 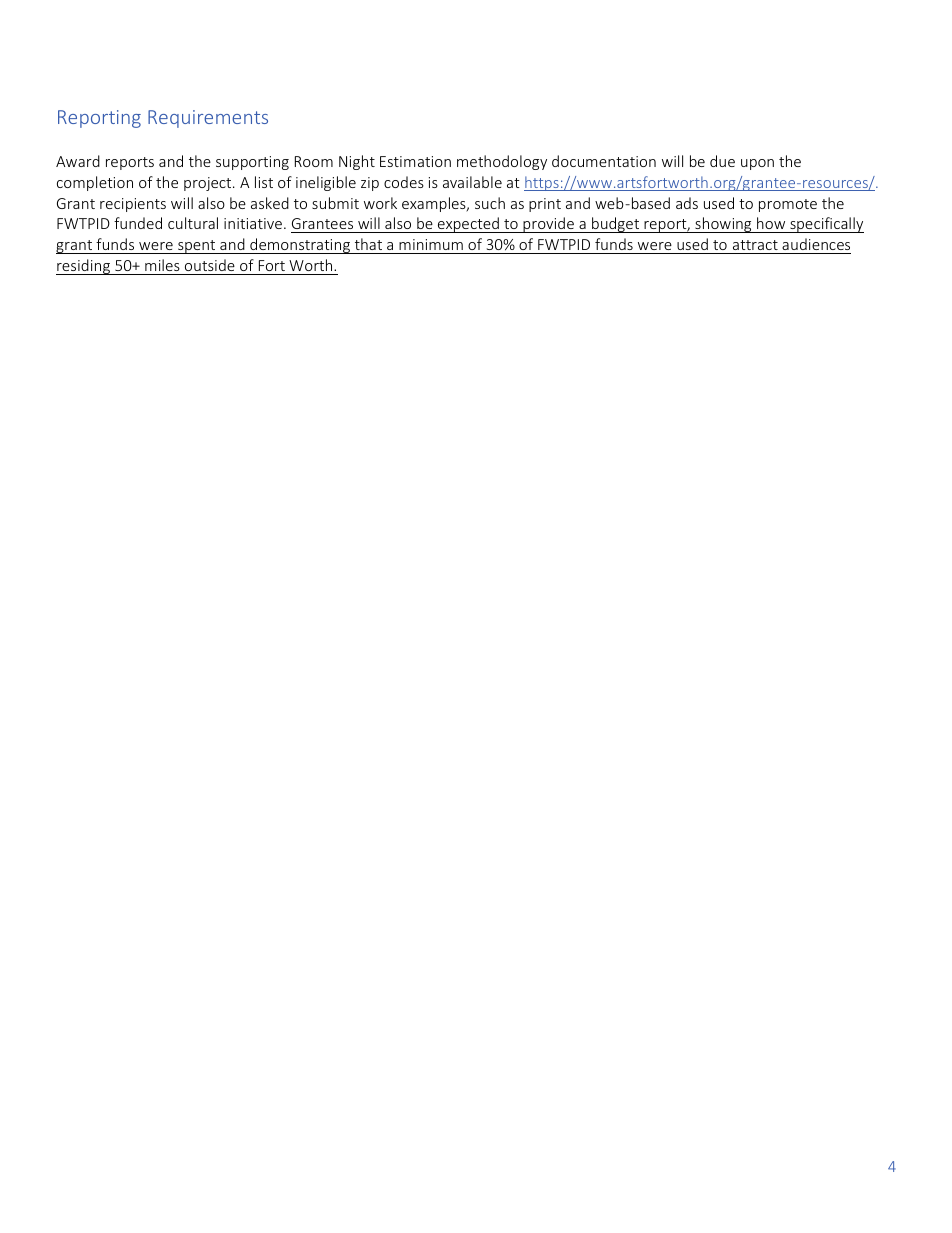 I want to click on minimum, so click(x=431, y=244).
